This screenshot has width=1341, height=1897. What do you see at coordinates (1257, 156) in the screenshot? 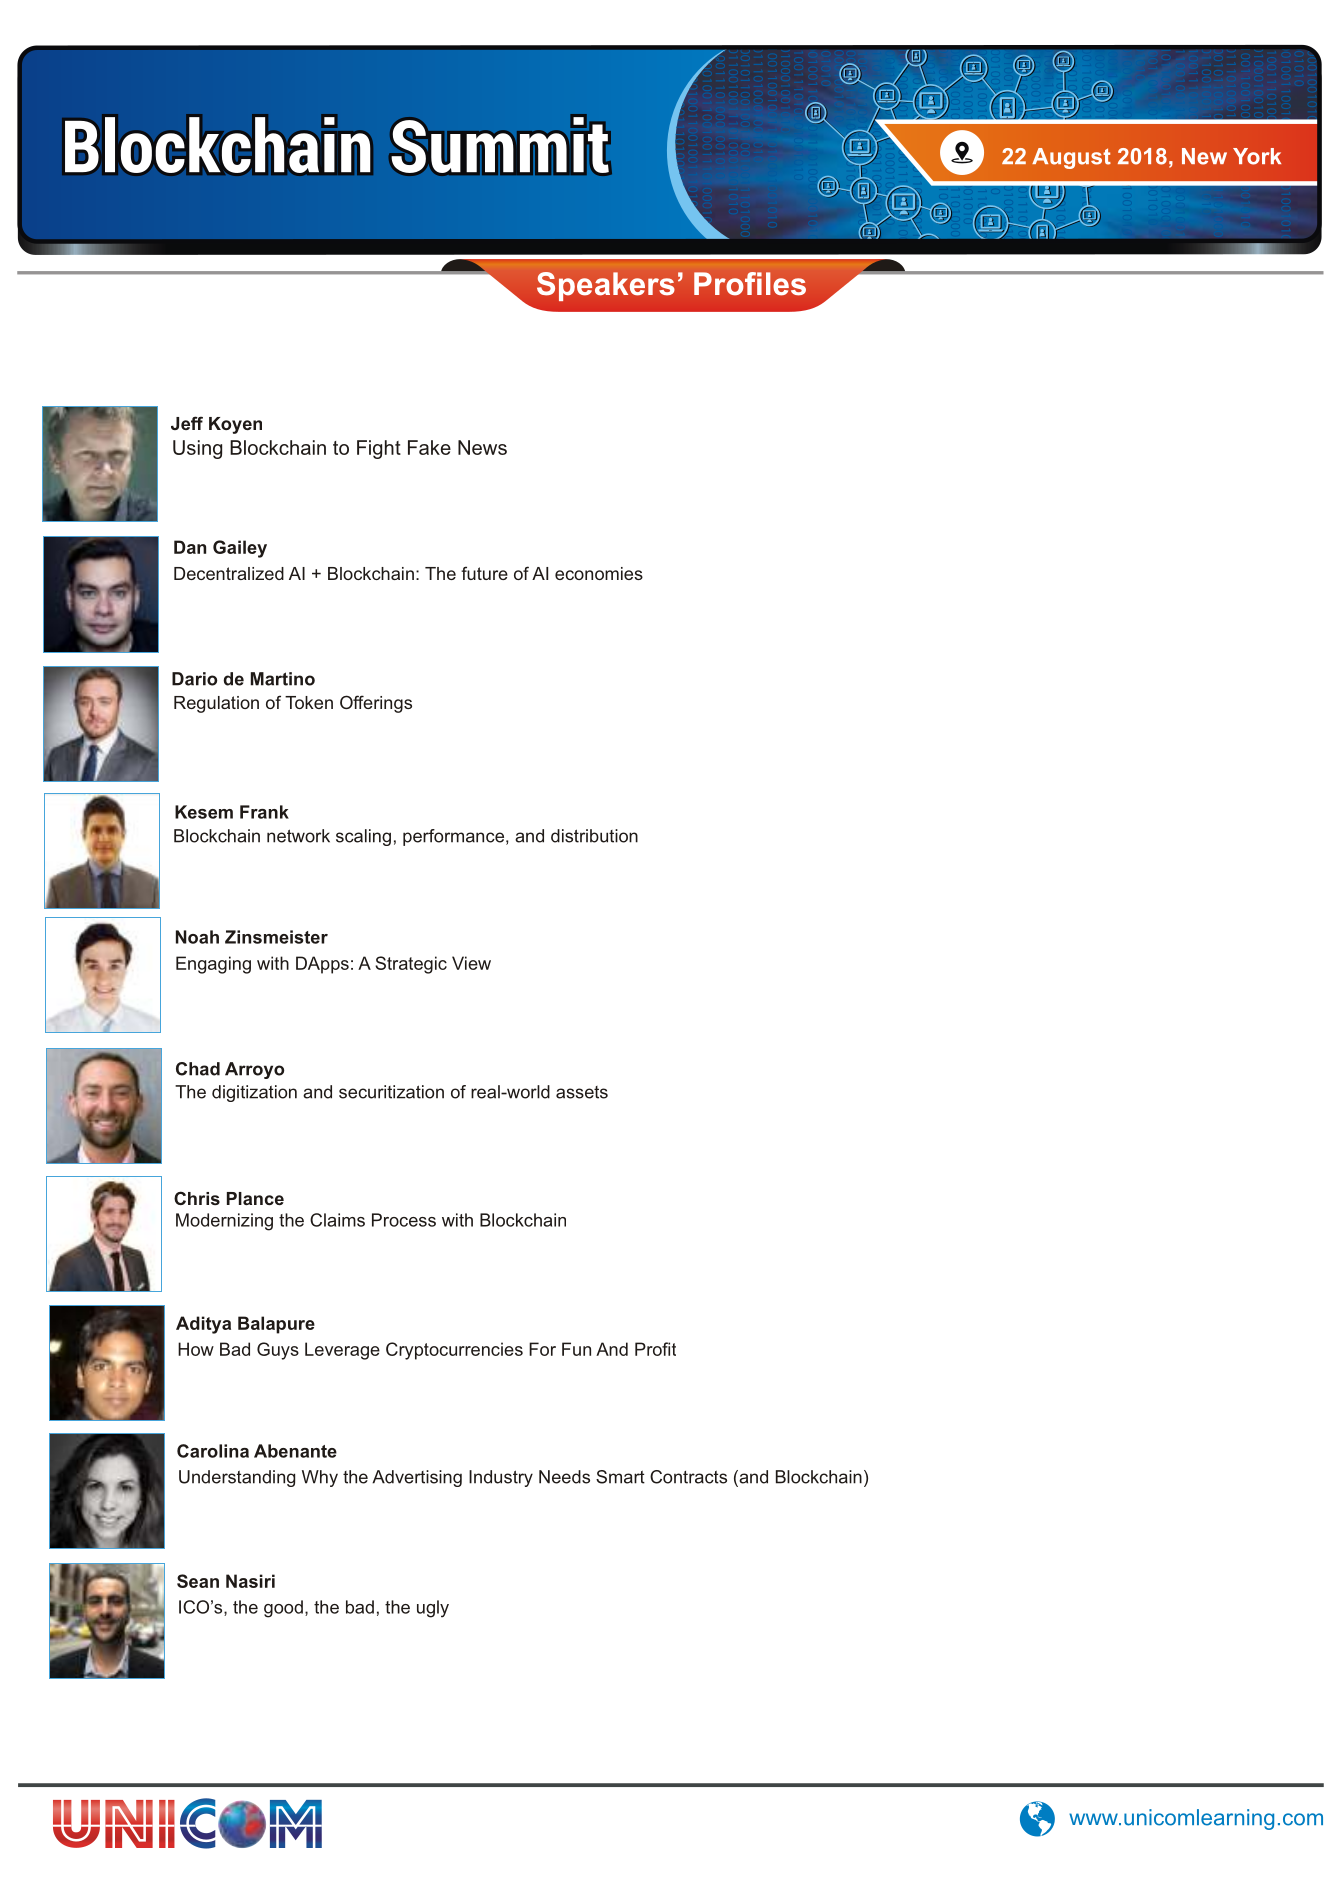
I see `York` at bounding box center [1257, 156].
